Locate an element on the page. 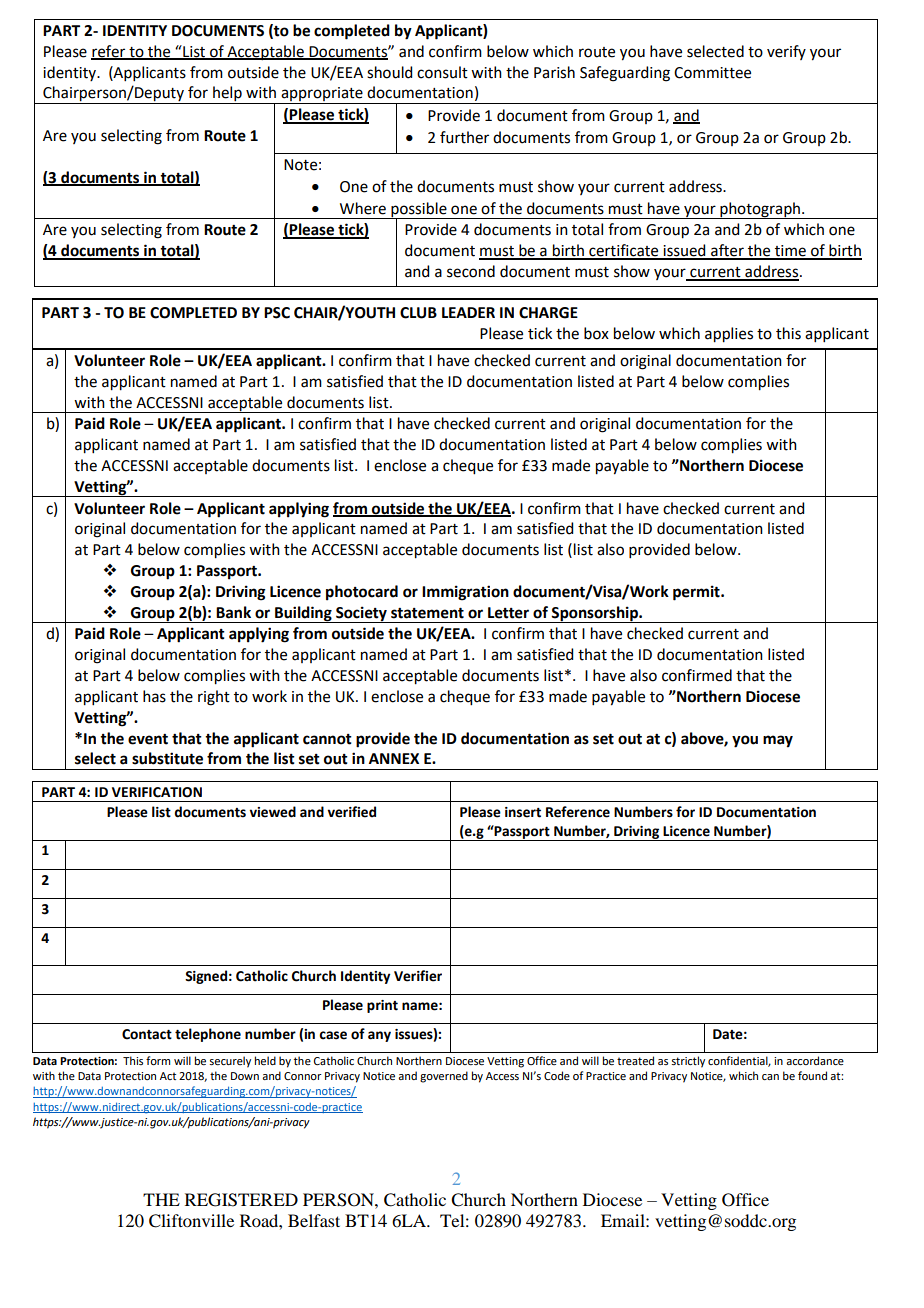 Image resolution: width=924 pixels, height=1308 pixels. Letter is located at coordinates (508, 613).
